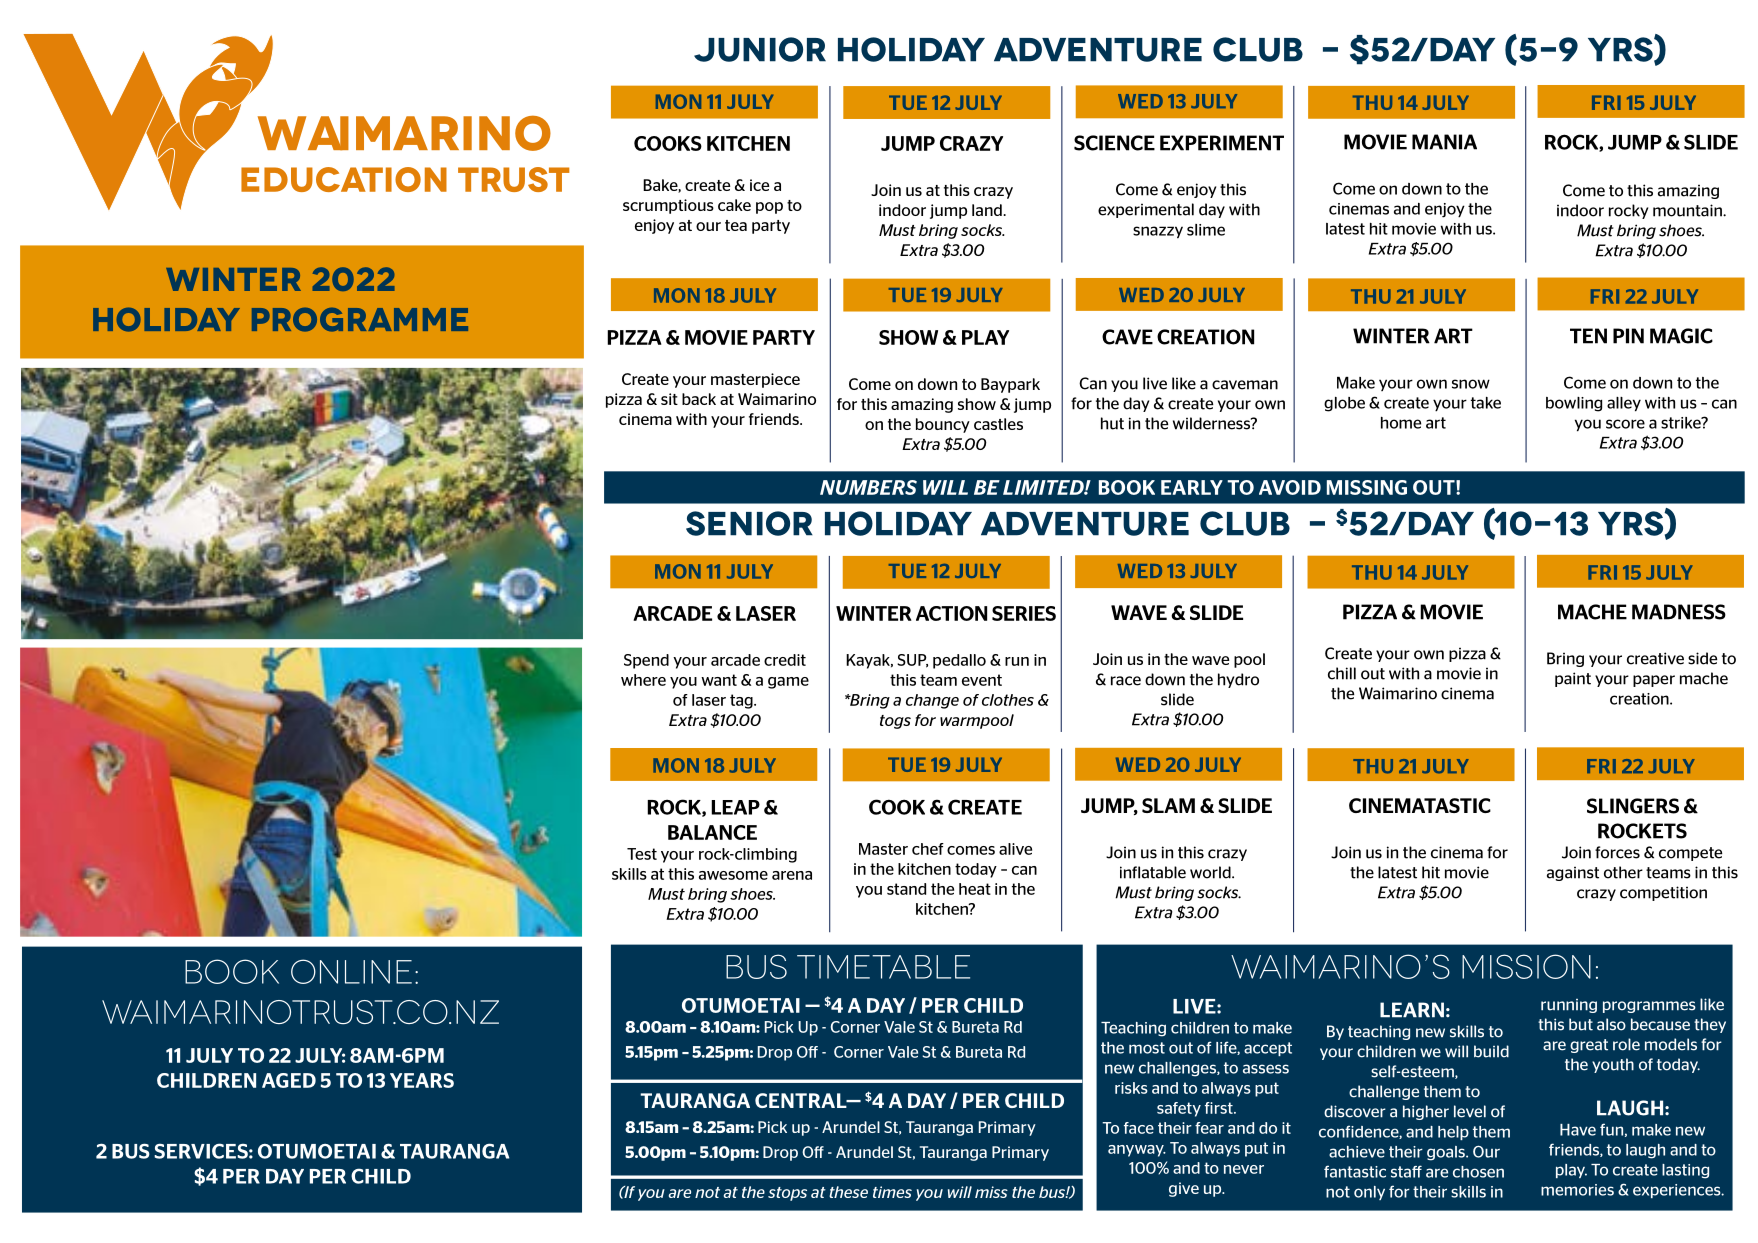  Describe the element at coordinates (344, 179) in the page. I see `Education` at that location.
